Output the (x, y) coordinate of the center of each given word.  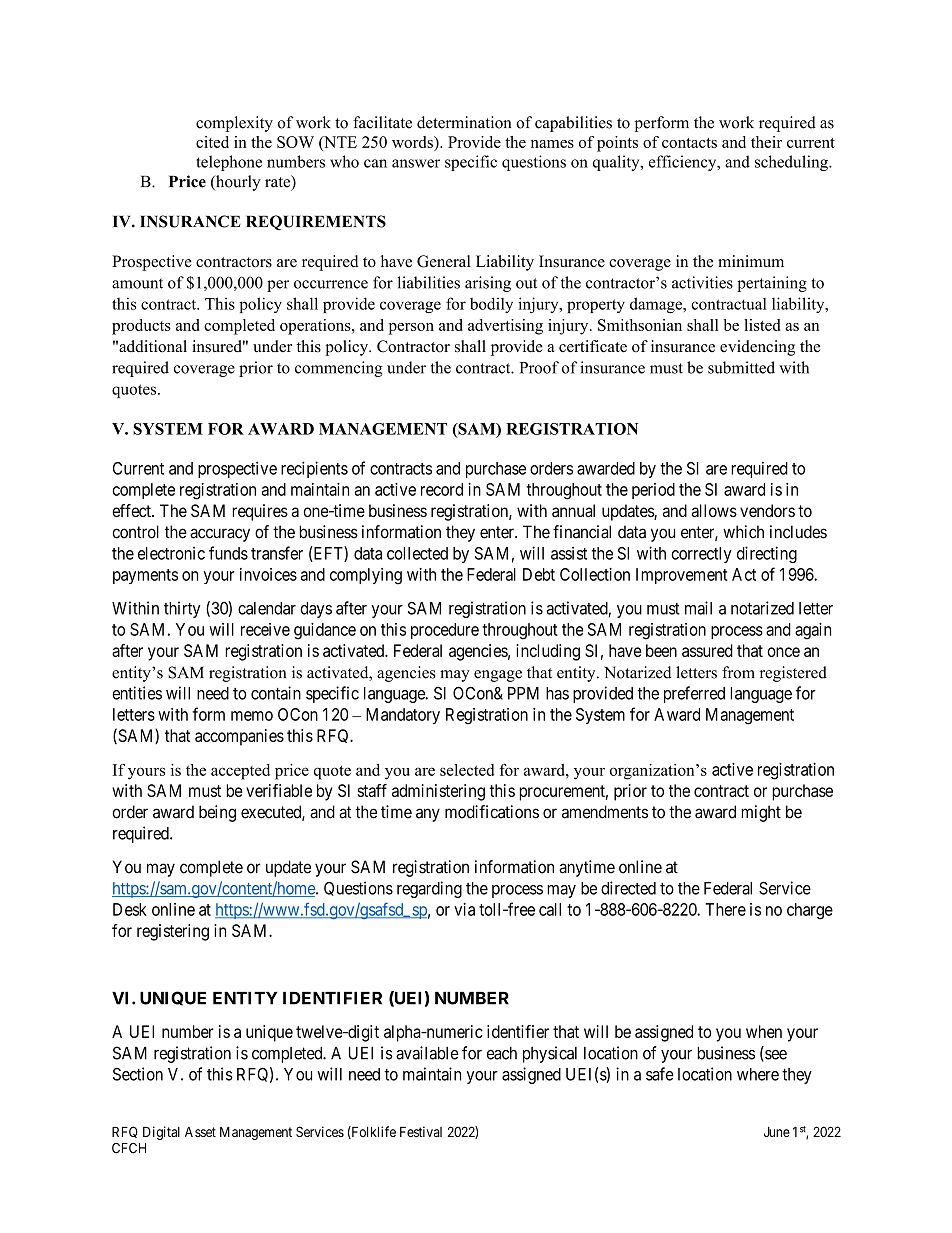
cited (212, 142)
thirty (182, 609)
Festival (421, 1131)
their (766, 142)
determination (464, 122)
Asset (200, 1132)
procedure (445, 631)
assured (707, 650)
